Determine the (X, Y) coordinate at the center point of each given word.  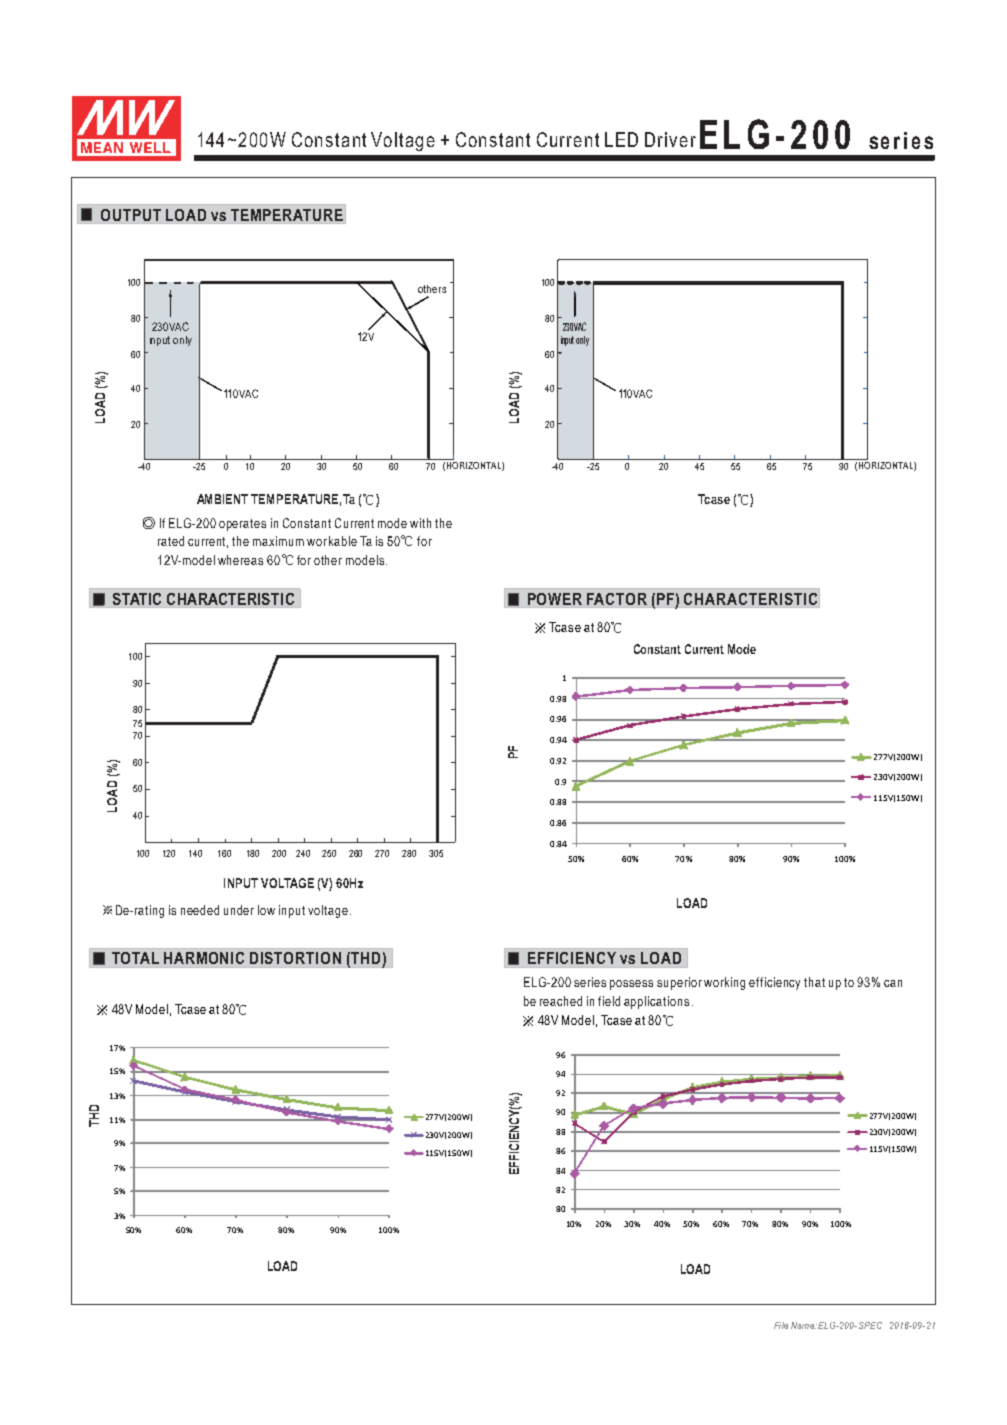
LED (621, 139)
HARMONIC (204, 958)
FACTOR (617, 599)
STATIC (137, 599)
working (724, 983)
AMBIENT (222, 499)
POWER (555, 599)
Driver (670, 139)
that (814, 982)
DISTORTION (295, 958)
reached (561, 1001)
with (420, 523)
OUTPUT (131, 215)
